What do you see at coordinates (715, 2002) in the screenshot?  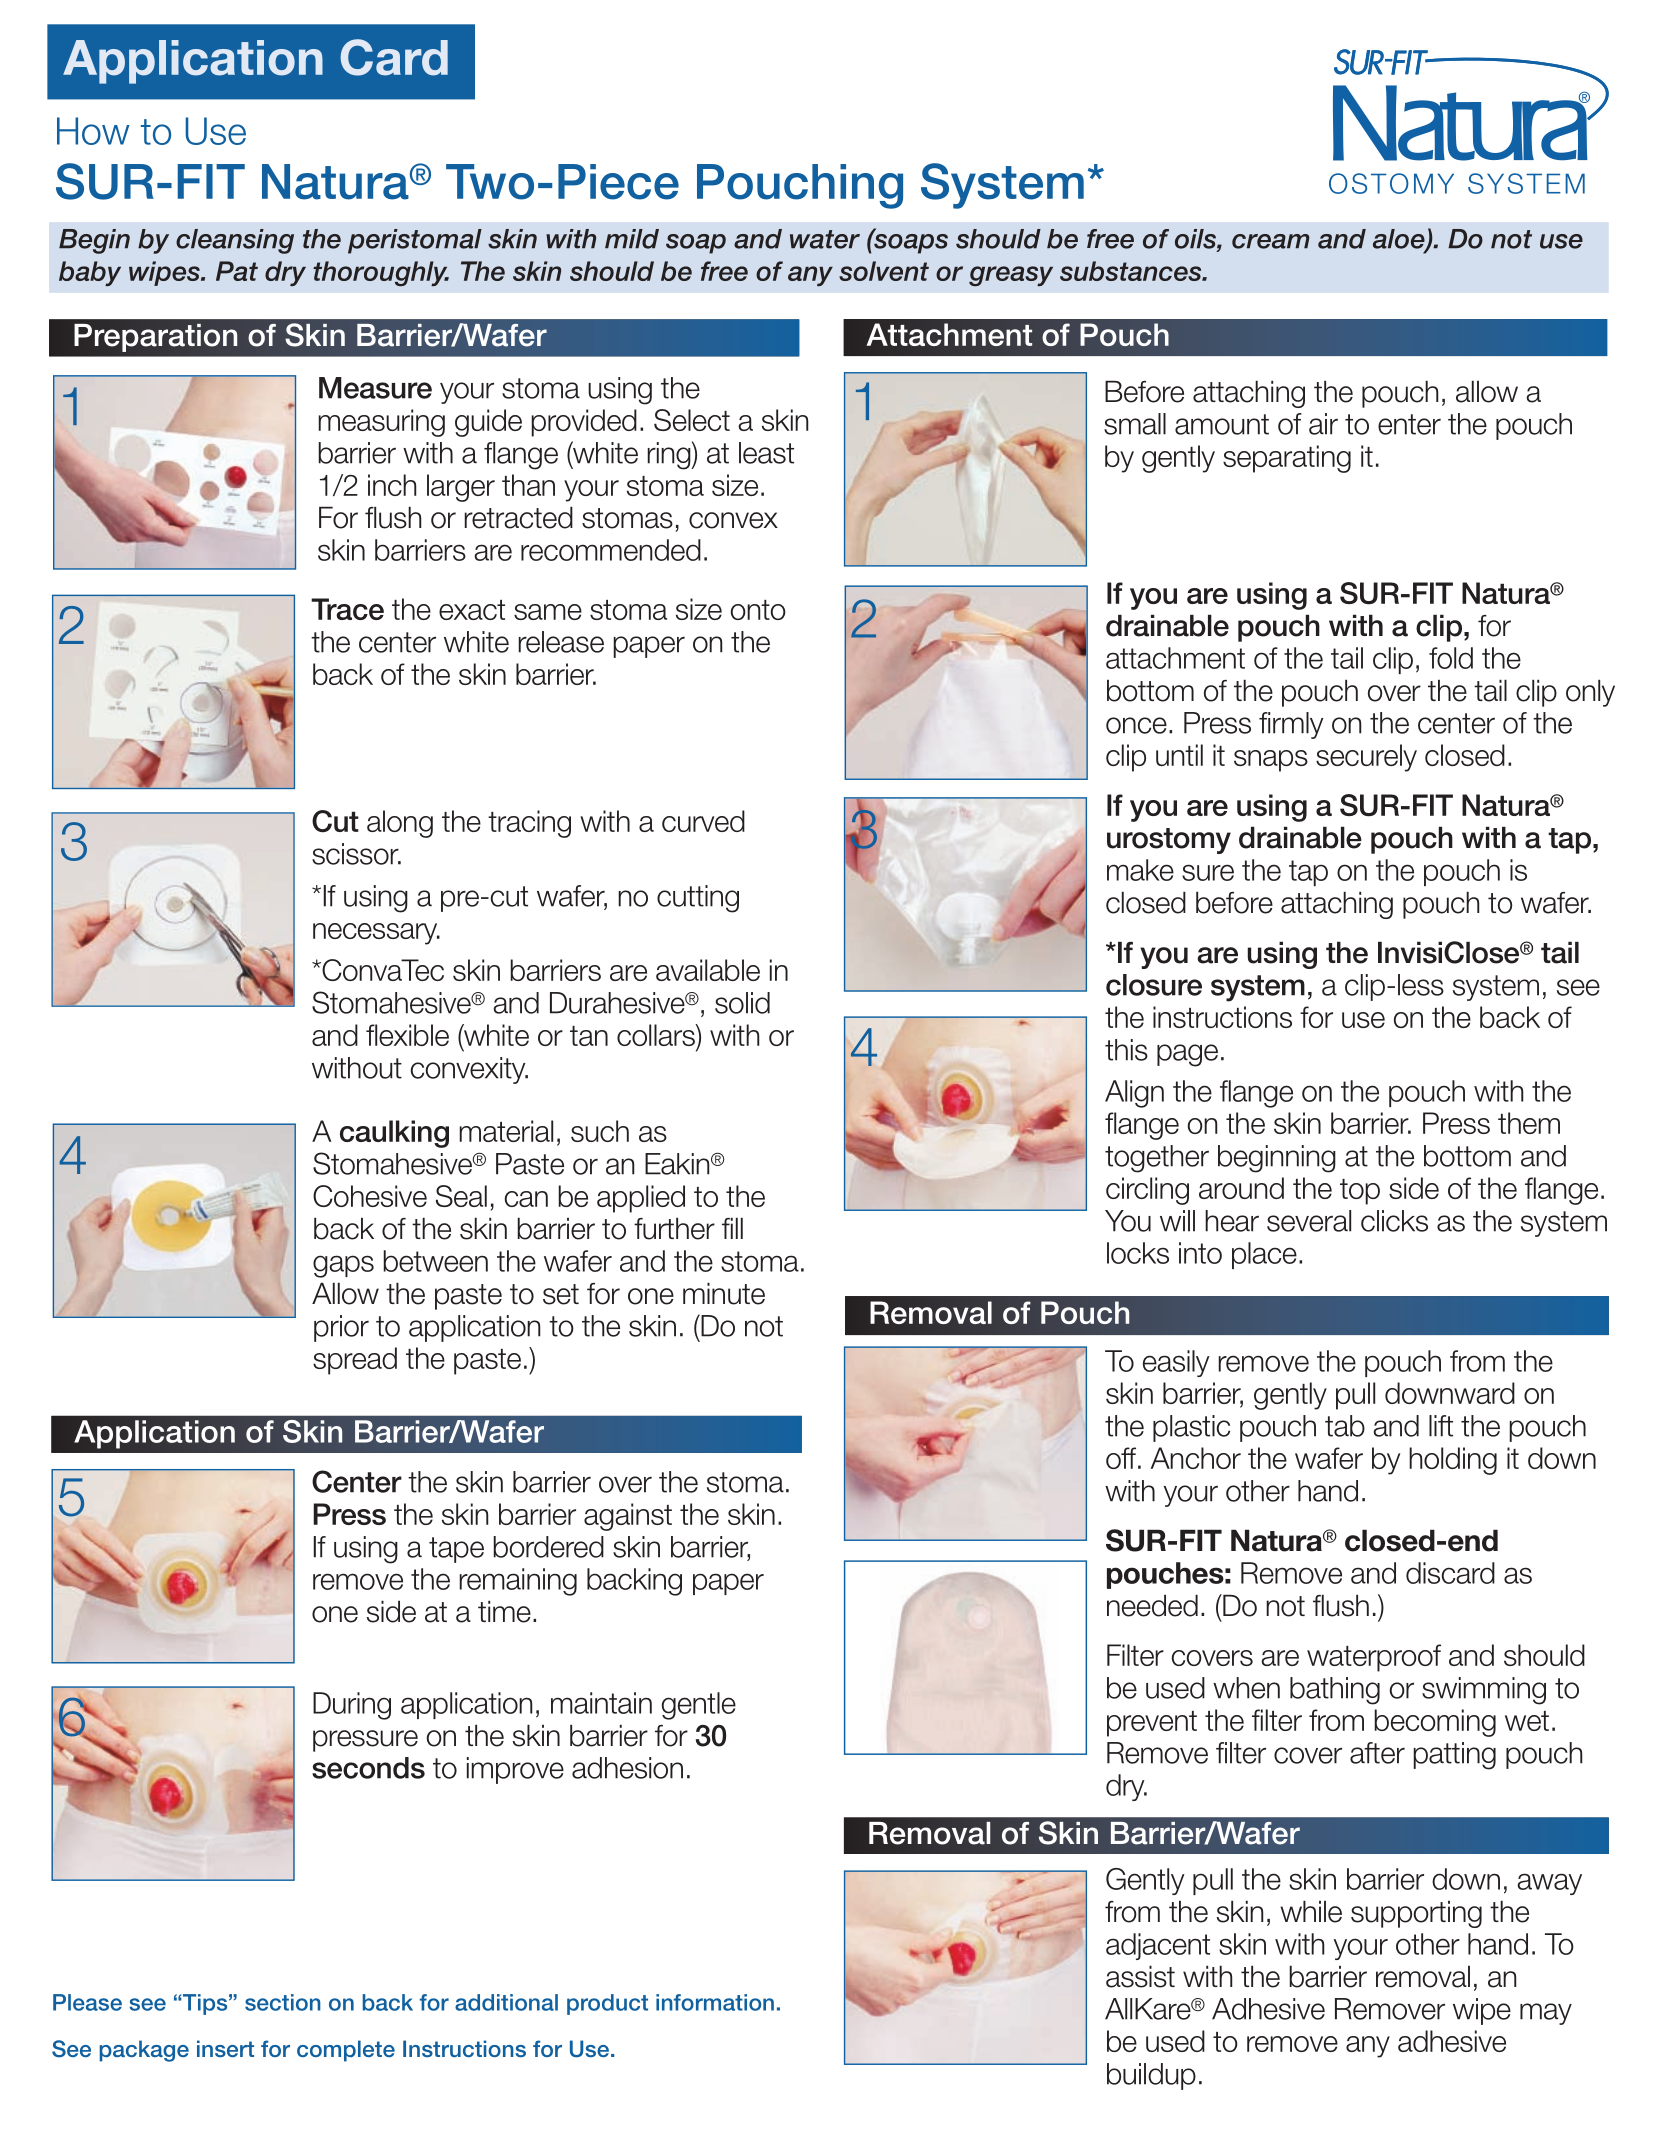 I see `information` at bounding box center [715, 2002].
